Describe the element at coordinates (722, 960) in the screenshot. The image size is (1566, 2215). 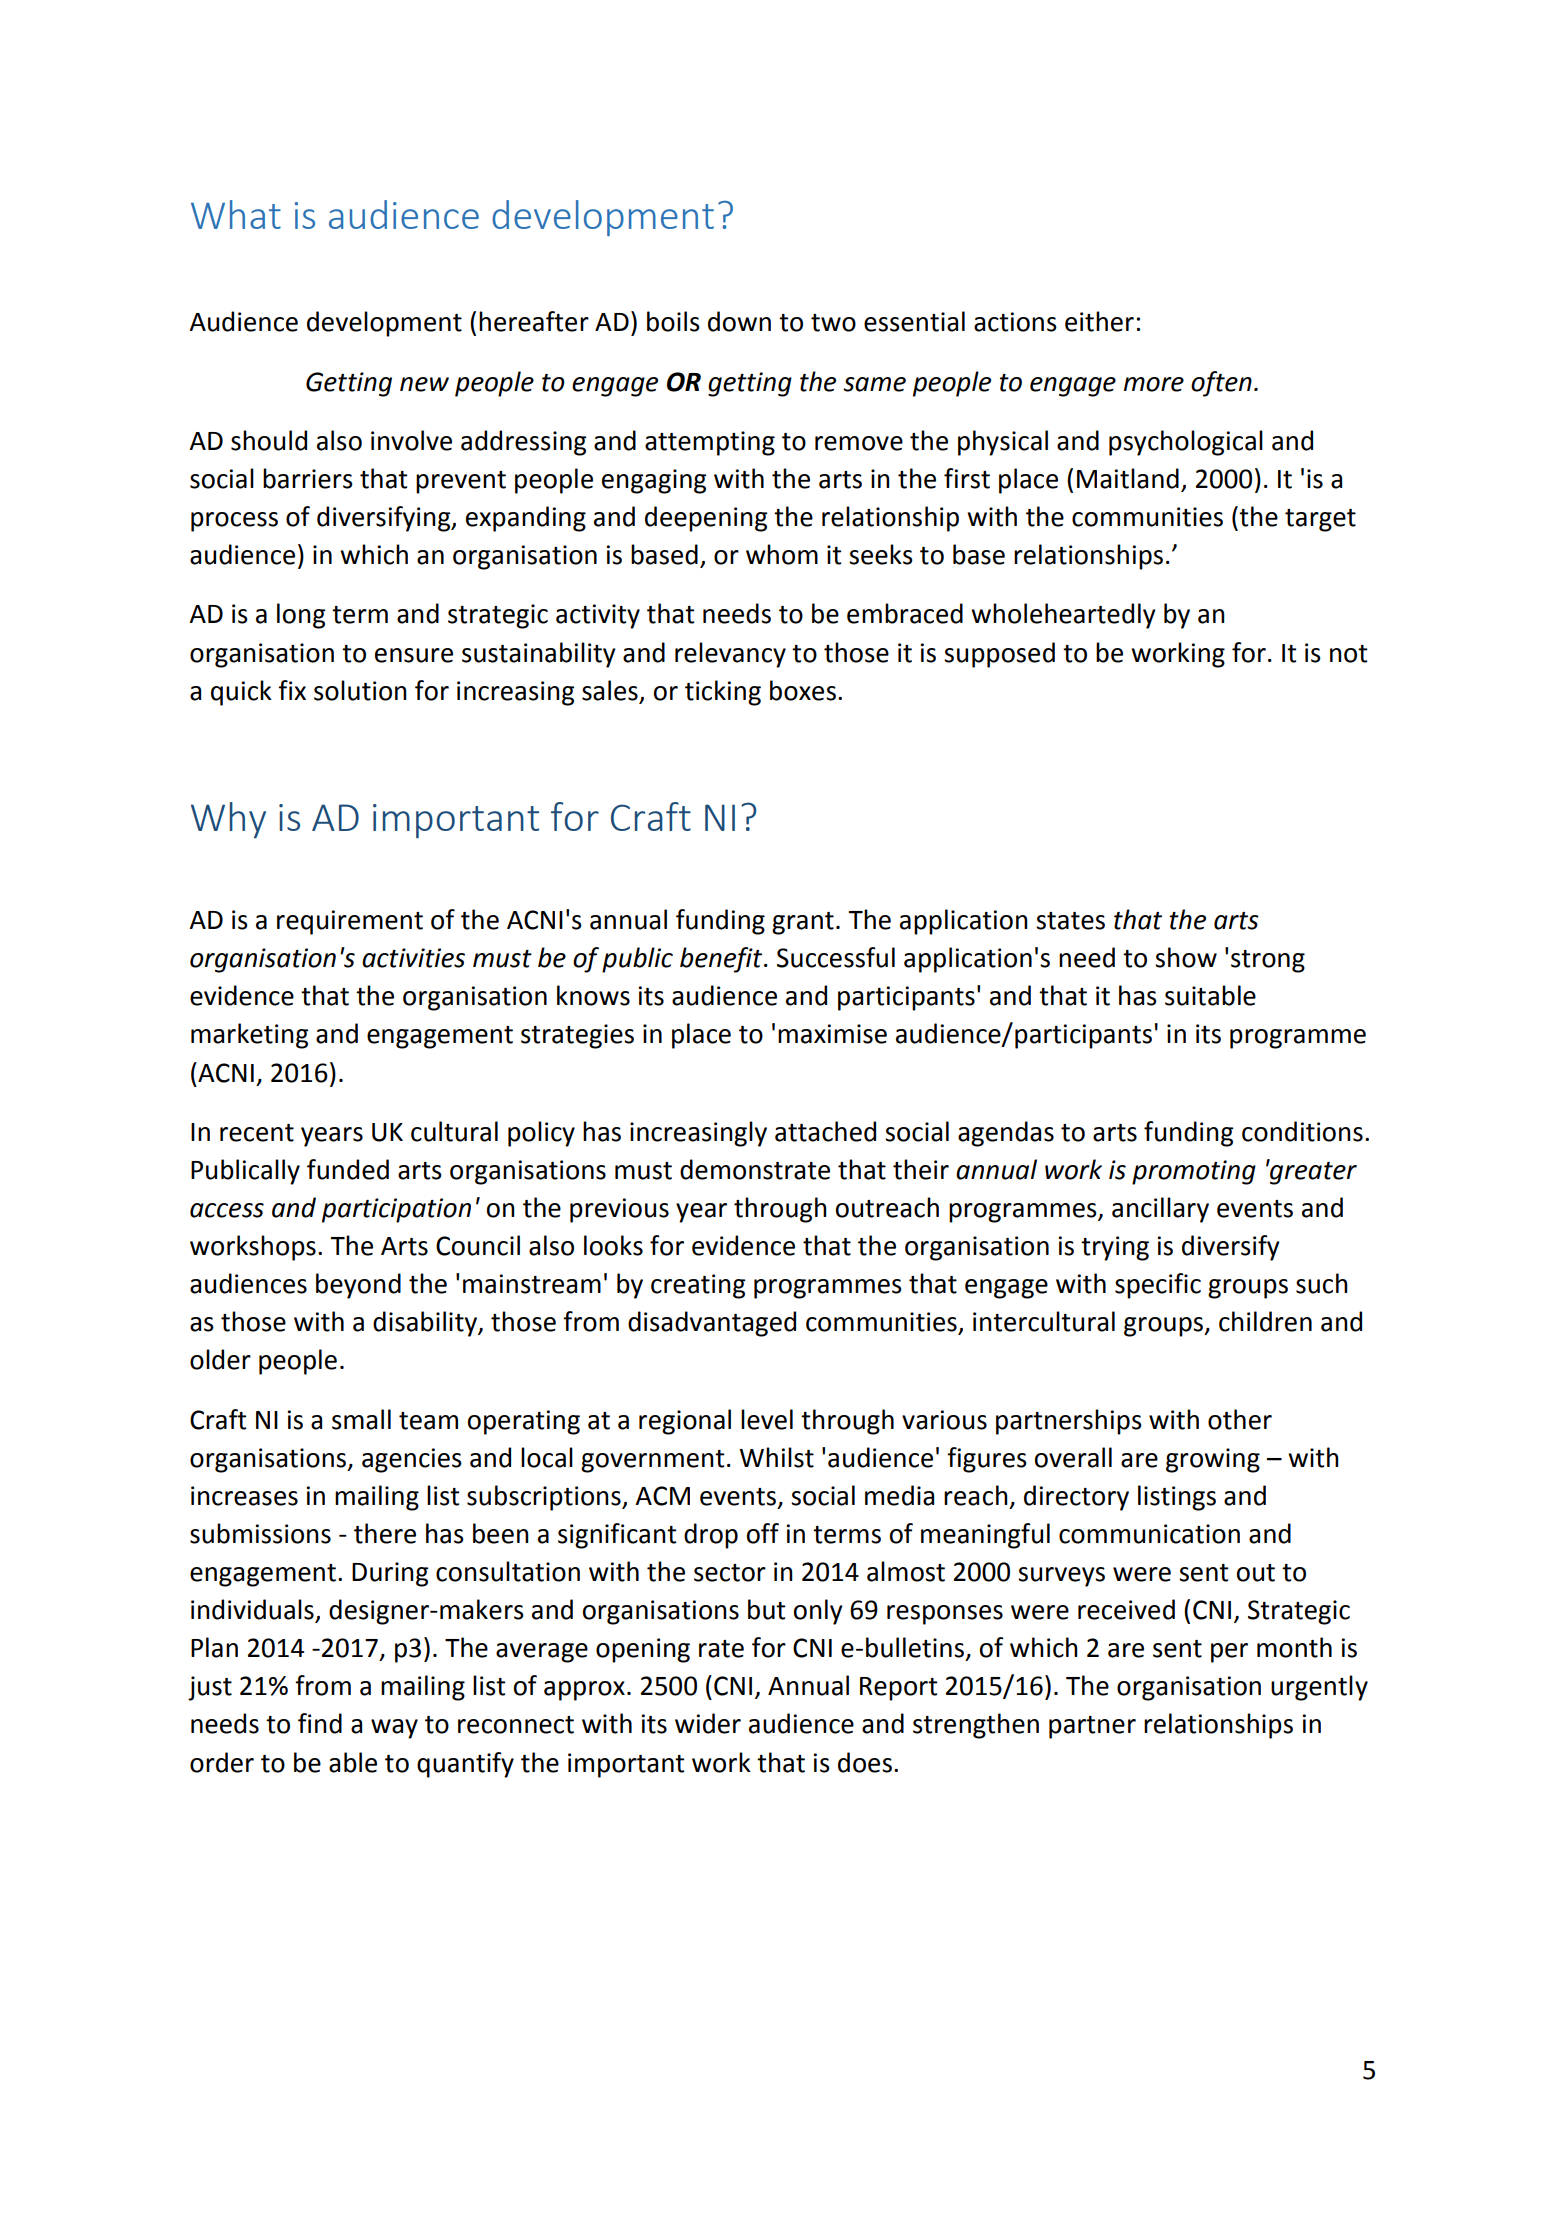
I see `benefit` at that location.
